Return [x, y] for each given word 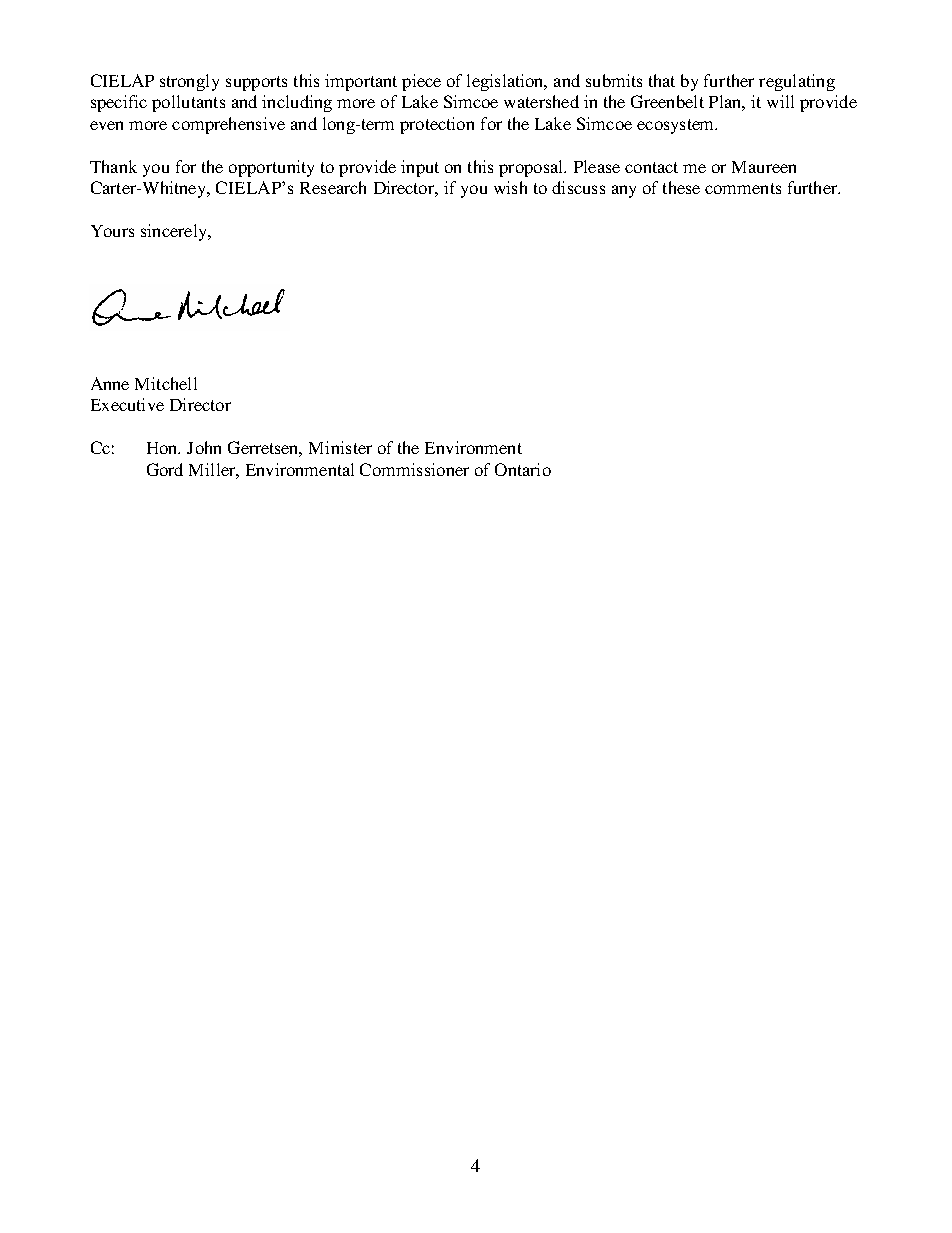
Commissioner [414, 469]
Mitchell [166, 383]
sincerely [175, 232]
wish [510, 187]
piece [421, 82]
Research [333, 187]
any [624, 191]
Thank [113, 166]
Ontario [523, 469]
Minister [340, 447]
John [204, 447]
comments [743, 188]
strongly [189, 82]
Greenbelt [667, 101]
